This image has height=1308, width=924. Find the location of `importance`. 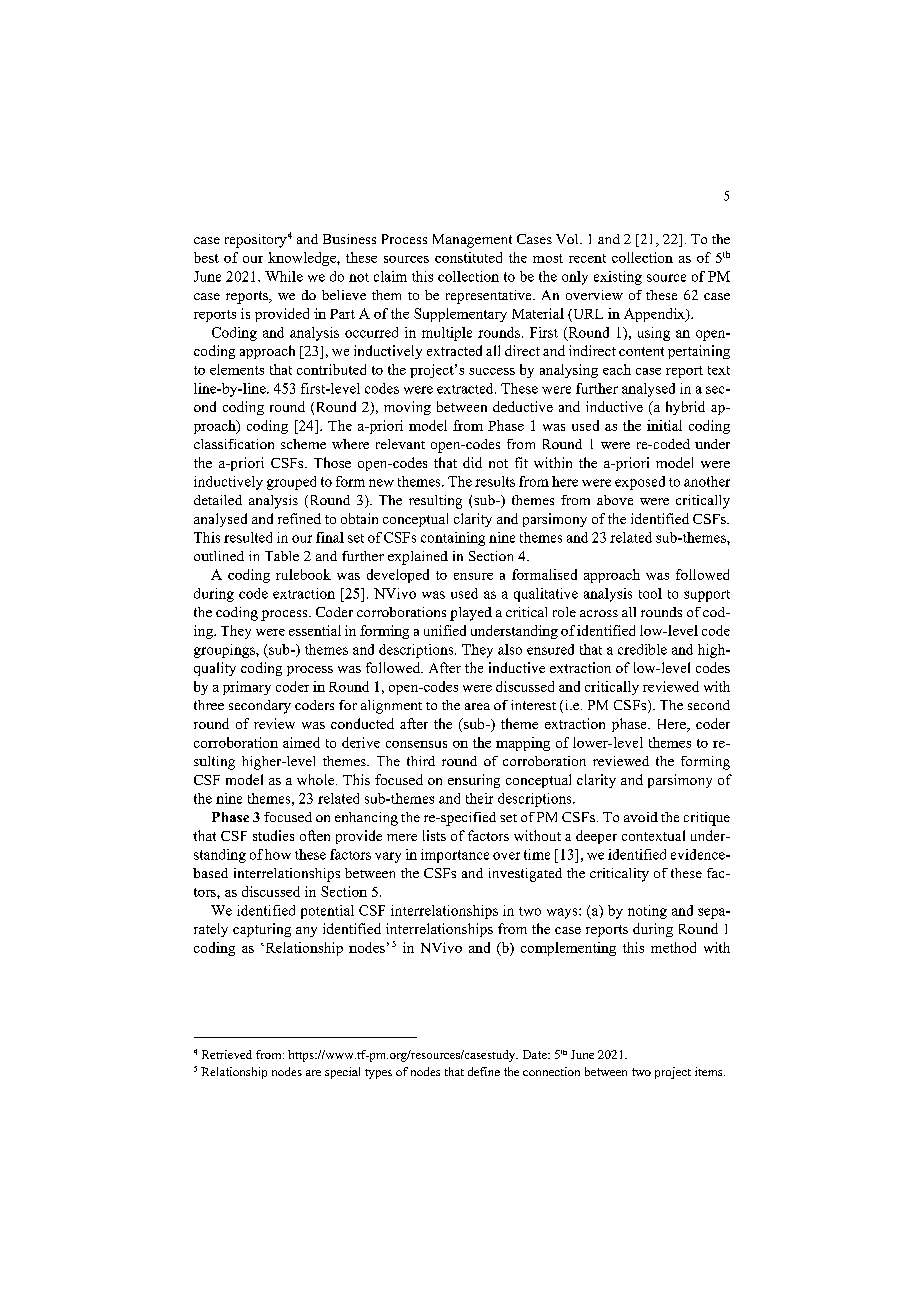

importance is located at coordinates (455, 856).
